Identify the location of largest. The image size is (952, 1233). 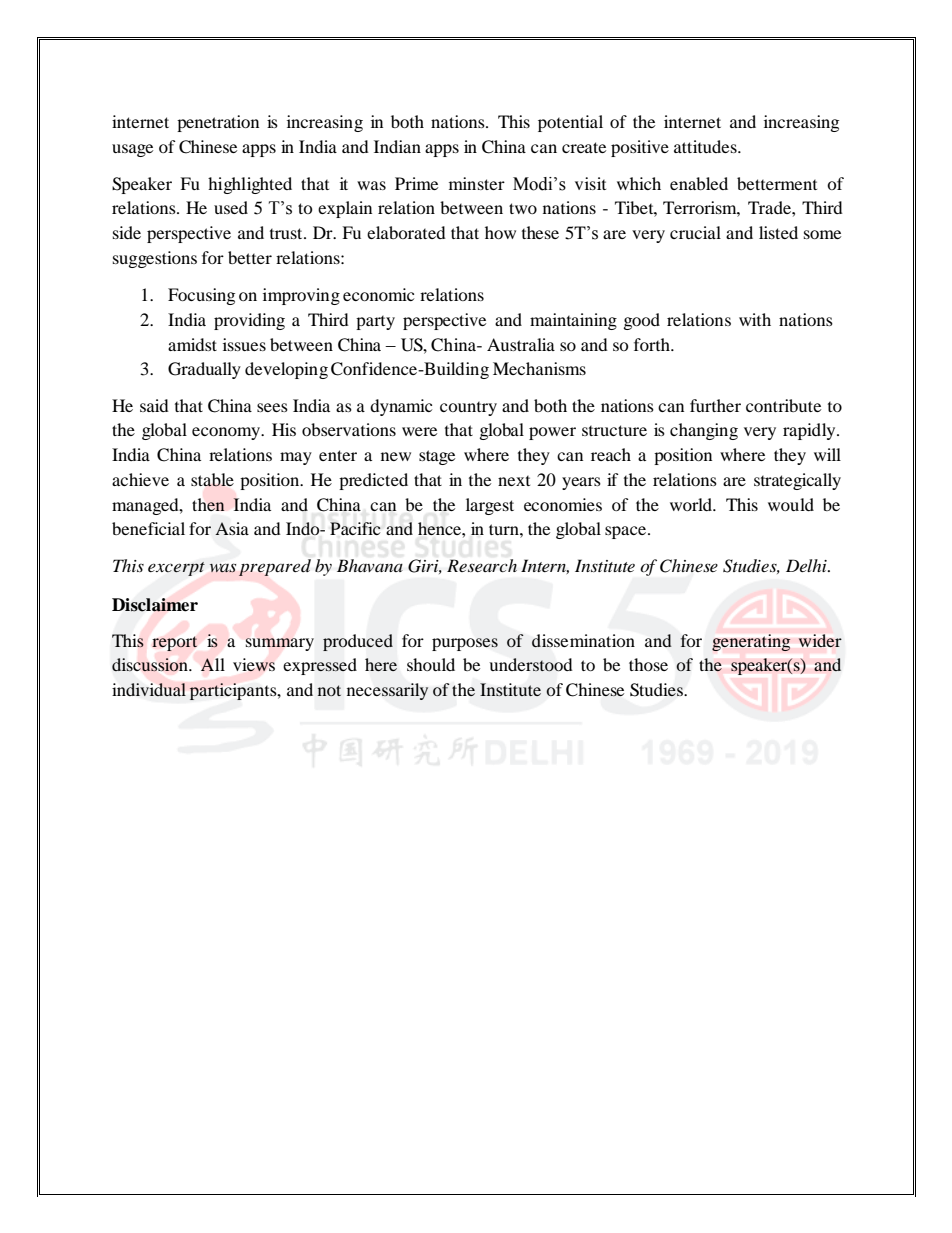
(490, 506).
